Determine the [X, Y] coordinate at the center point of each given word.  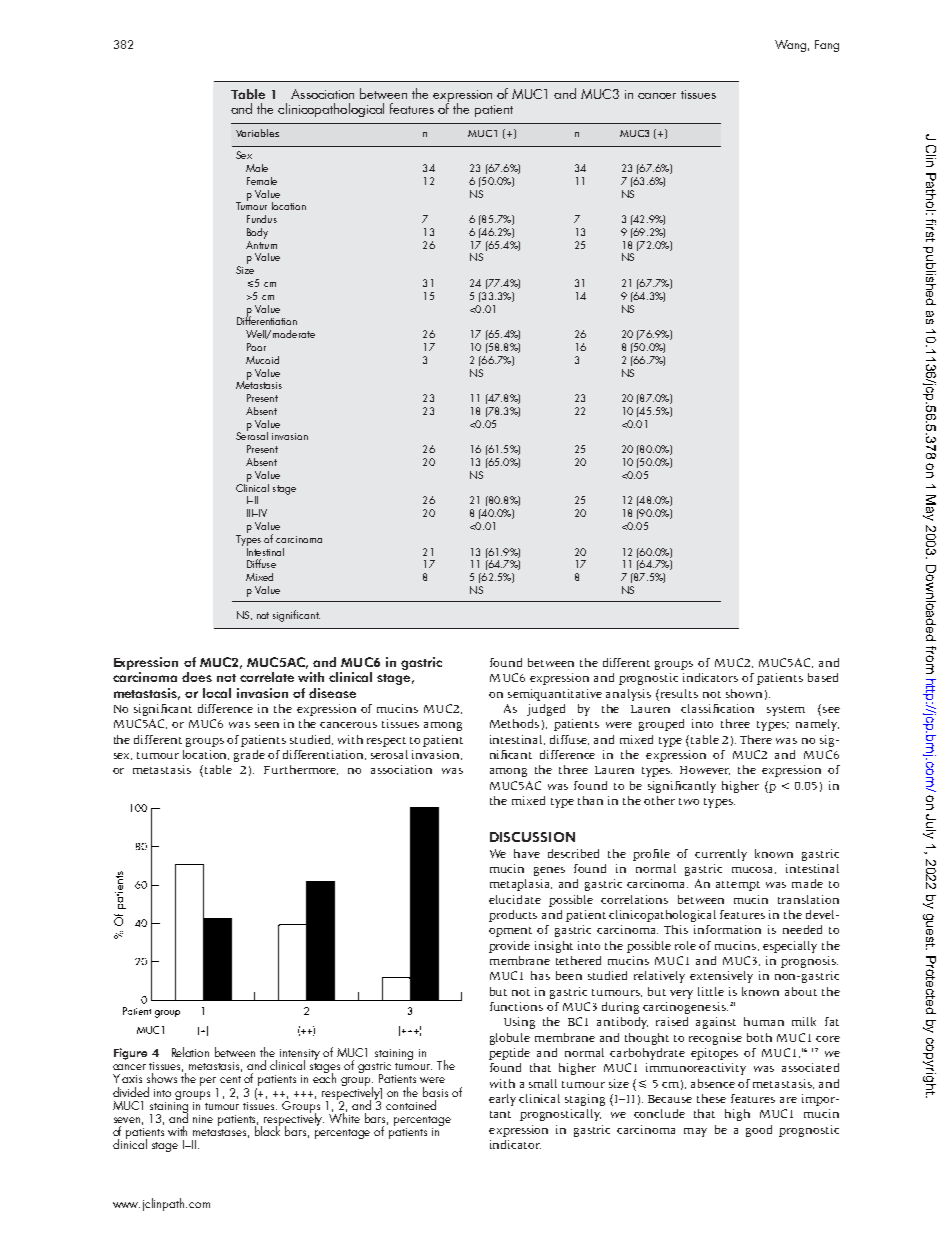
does [197, 677]
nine [203, 1119]
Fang [827, 46]
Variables [257, 133]
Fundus [262, 219]
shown [744, 693]
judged [546, 710]
